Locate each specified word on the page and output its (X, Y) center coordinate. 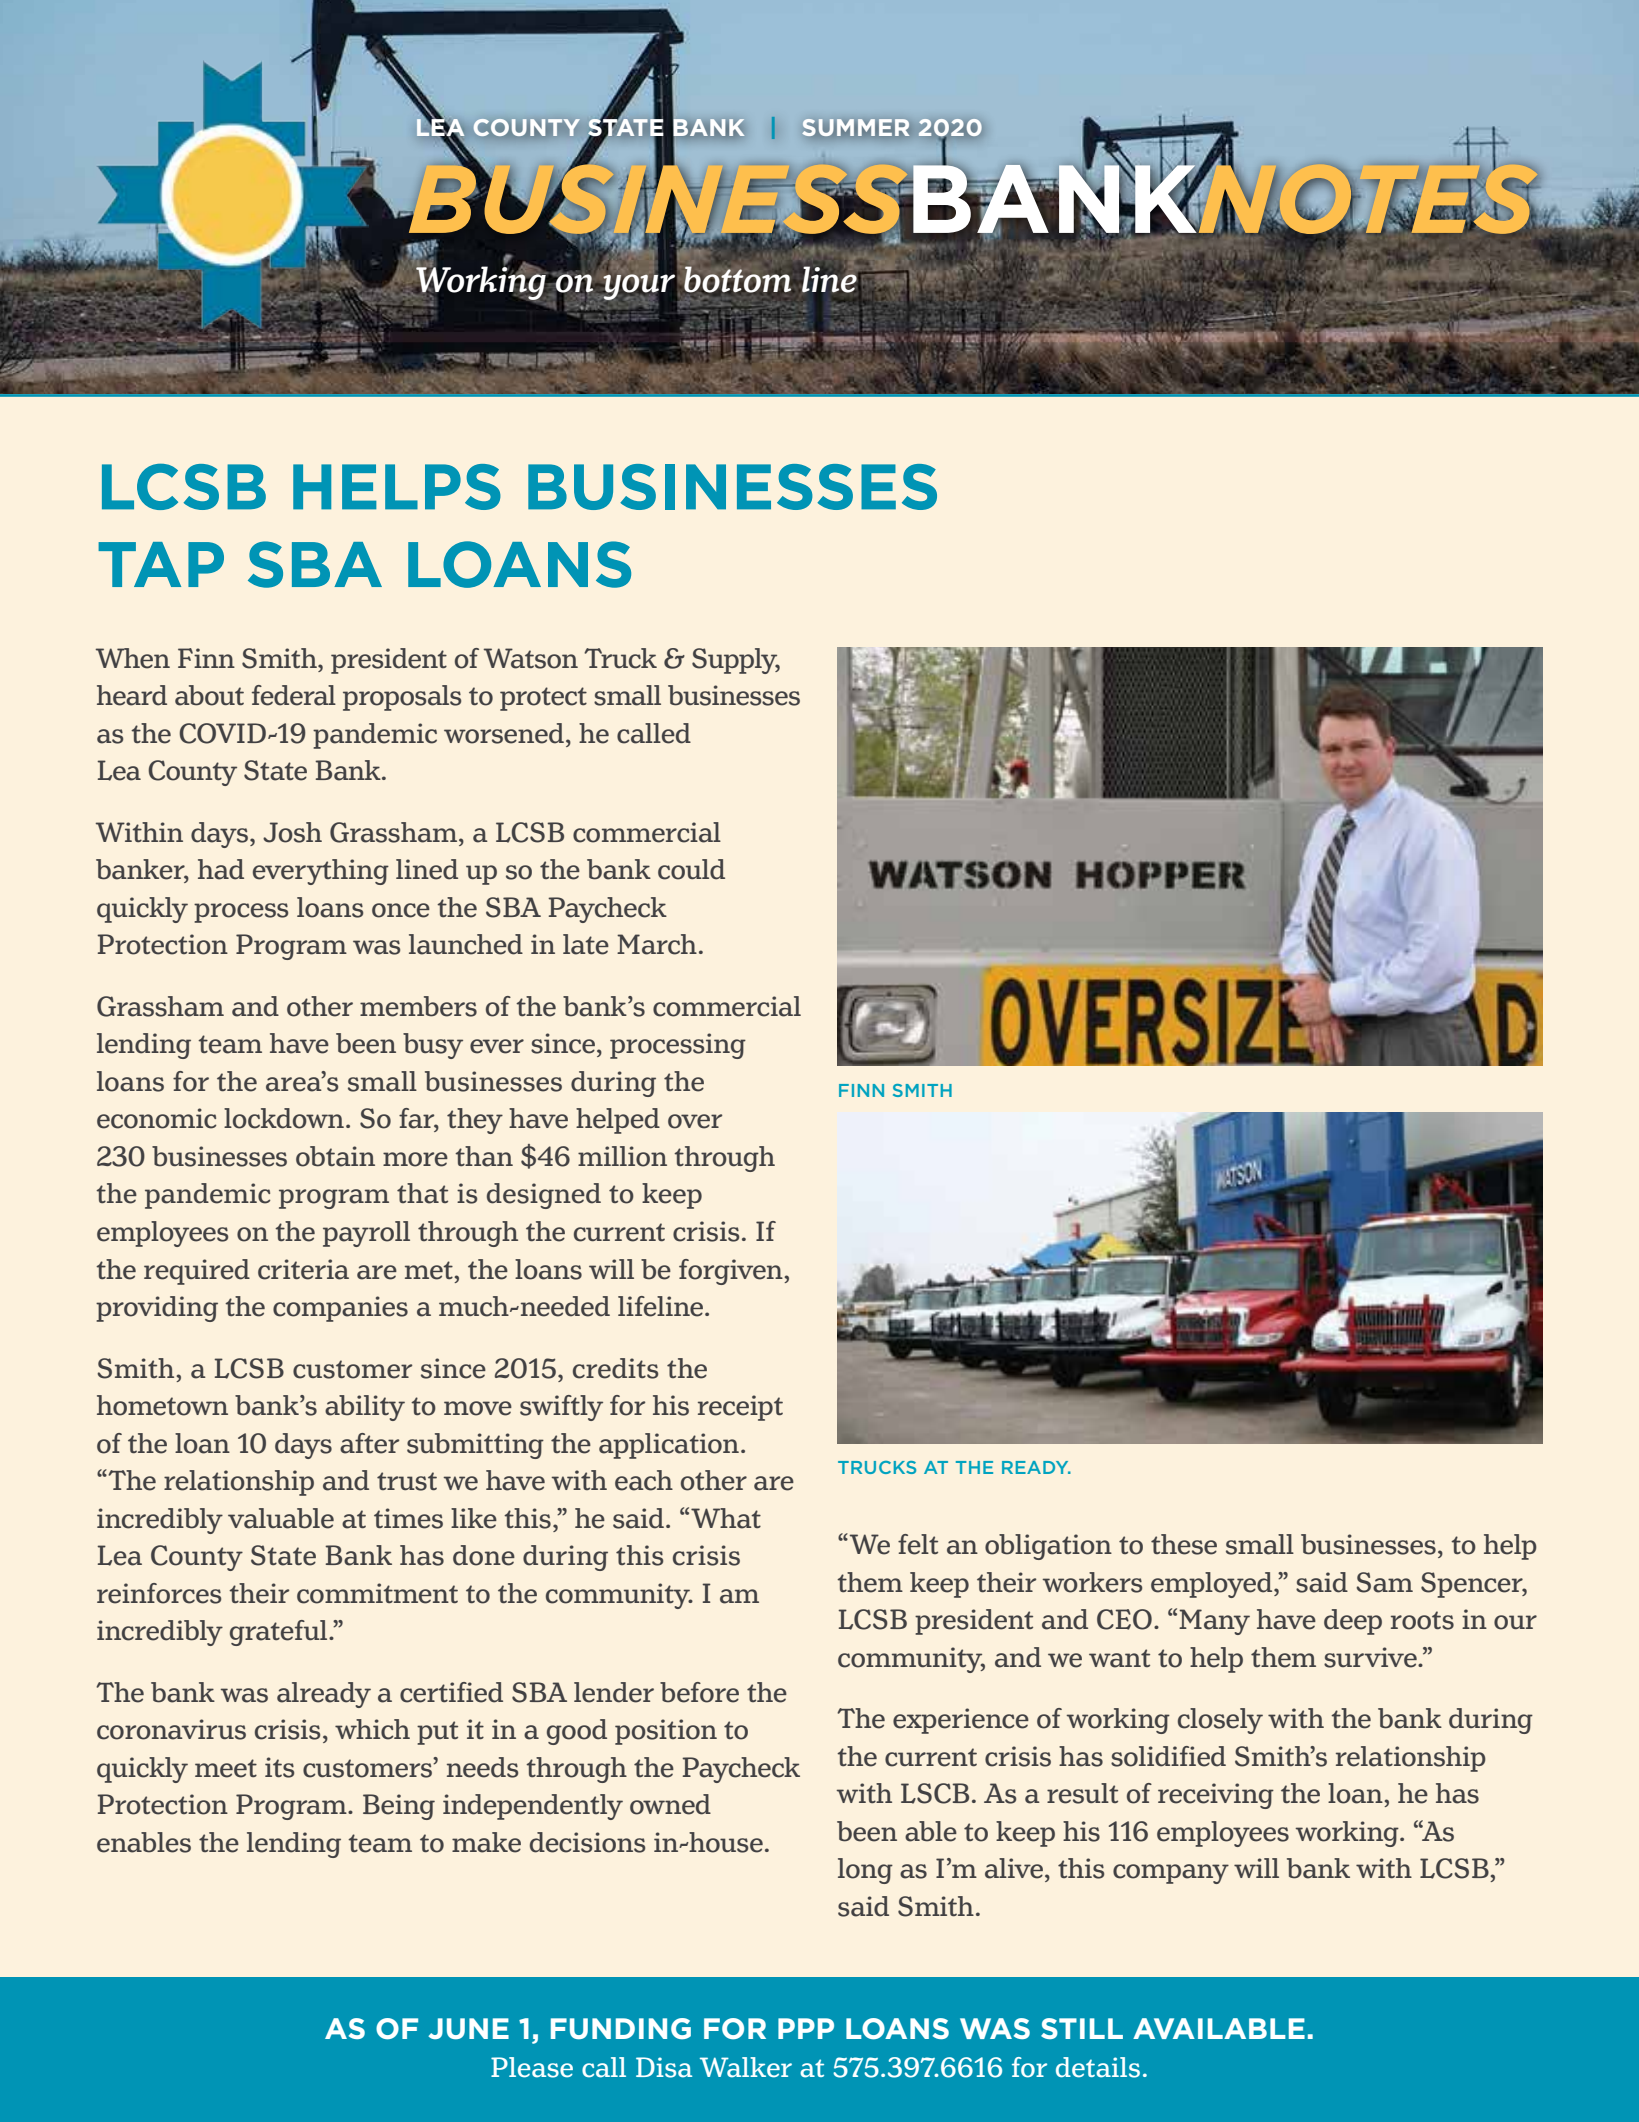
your (640, 287)
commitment (377, 1593)
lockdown (284, 1118)
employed (1213, 1585)
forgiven (732, 1272)
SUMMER (856, 127)
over (695, 1121)
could (691, 869)
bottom (737, 279)
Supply (736, 661)
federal (294, 695)
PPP (806, 2028)
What (726, 1518)
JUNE (468, 2028)
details (1098, 2067)
